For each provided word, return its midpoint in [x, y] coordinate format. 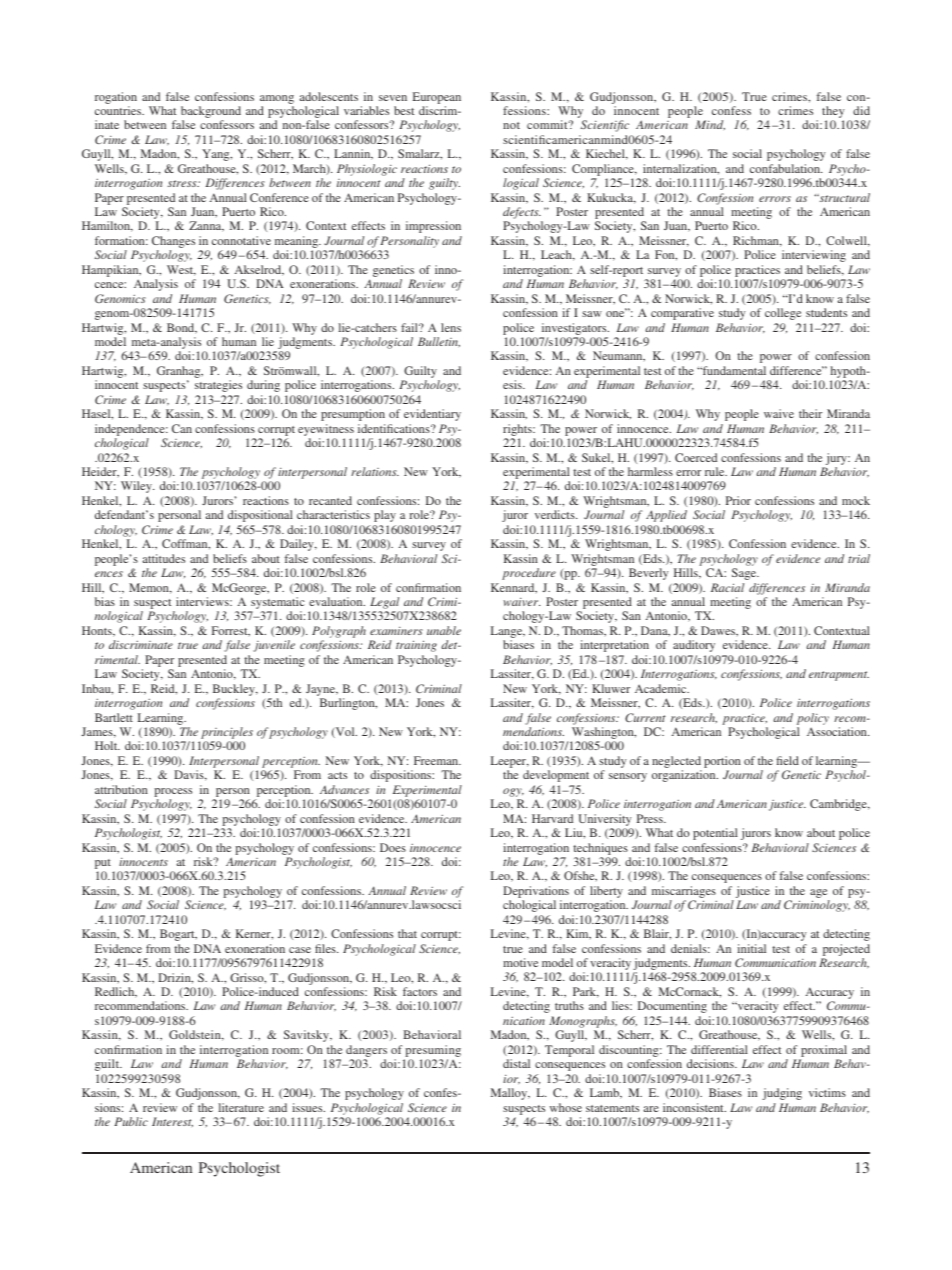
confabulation [786, 168]
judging [782, 1094]
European [437, 98]
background [211, 113]
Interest [172, 1122]
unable [444, 630]
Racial [727, 587]
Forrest [231, 631]
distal [516, 1063]
